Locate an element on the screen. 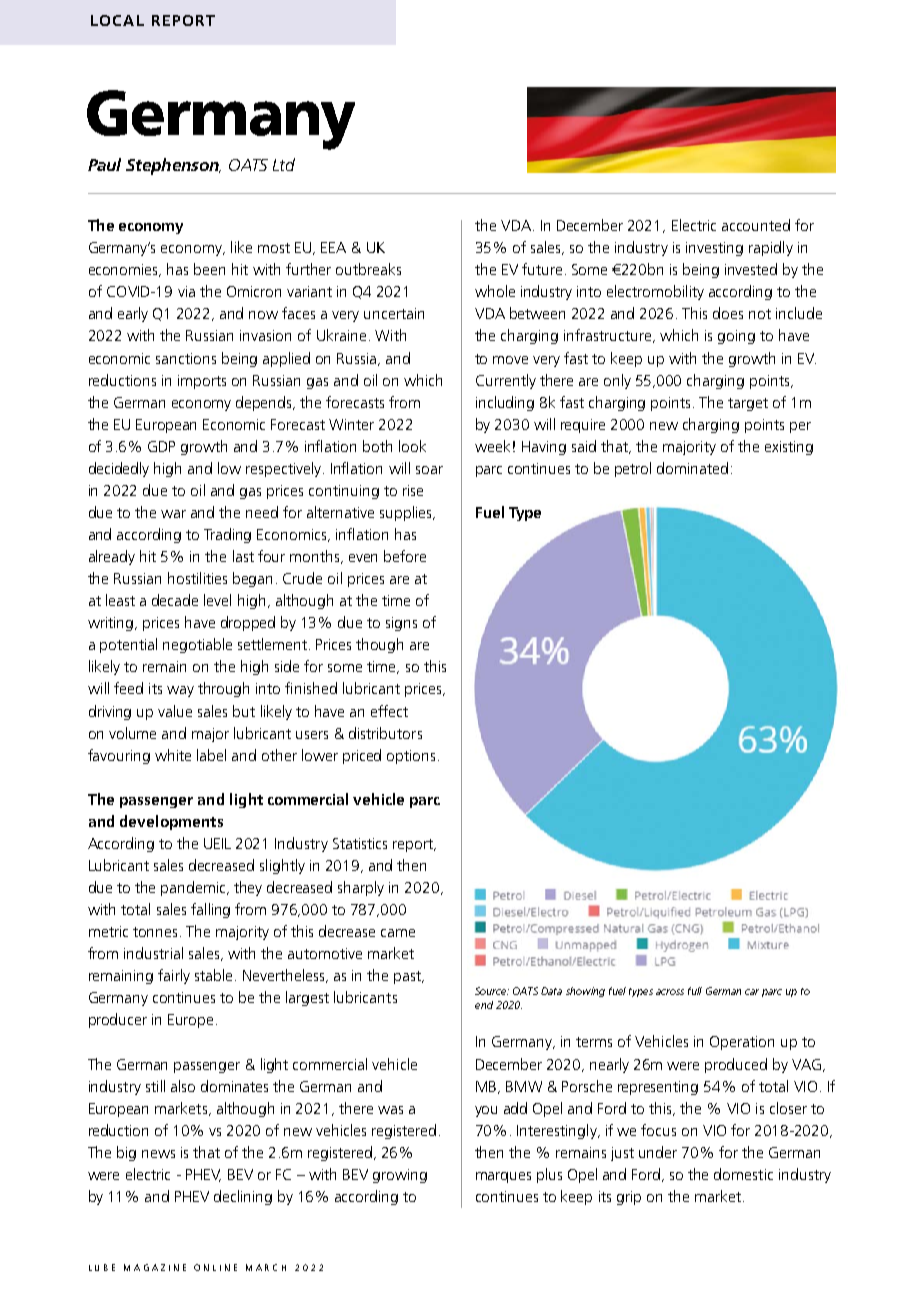  marques is located at coordinates (503, 1177).
